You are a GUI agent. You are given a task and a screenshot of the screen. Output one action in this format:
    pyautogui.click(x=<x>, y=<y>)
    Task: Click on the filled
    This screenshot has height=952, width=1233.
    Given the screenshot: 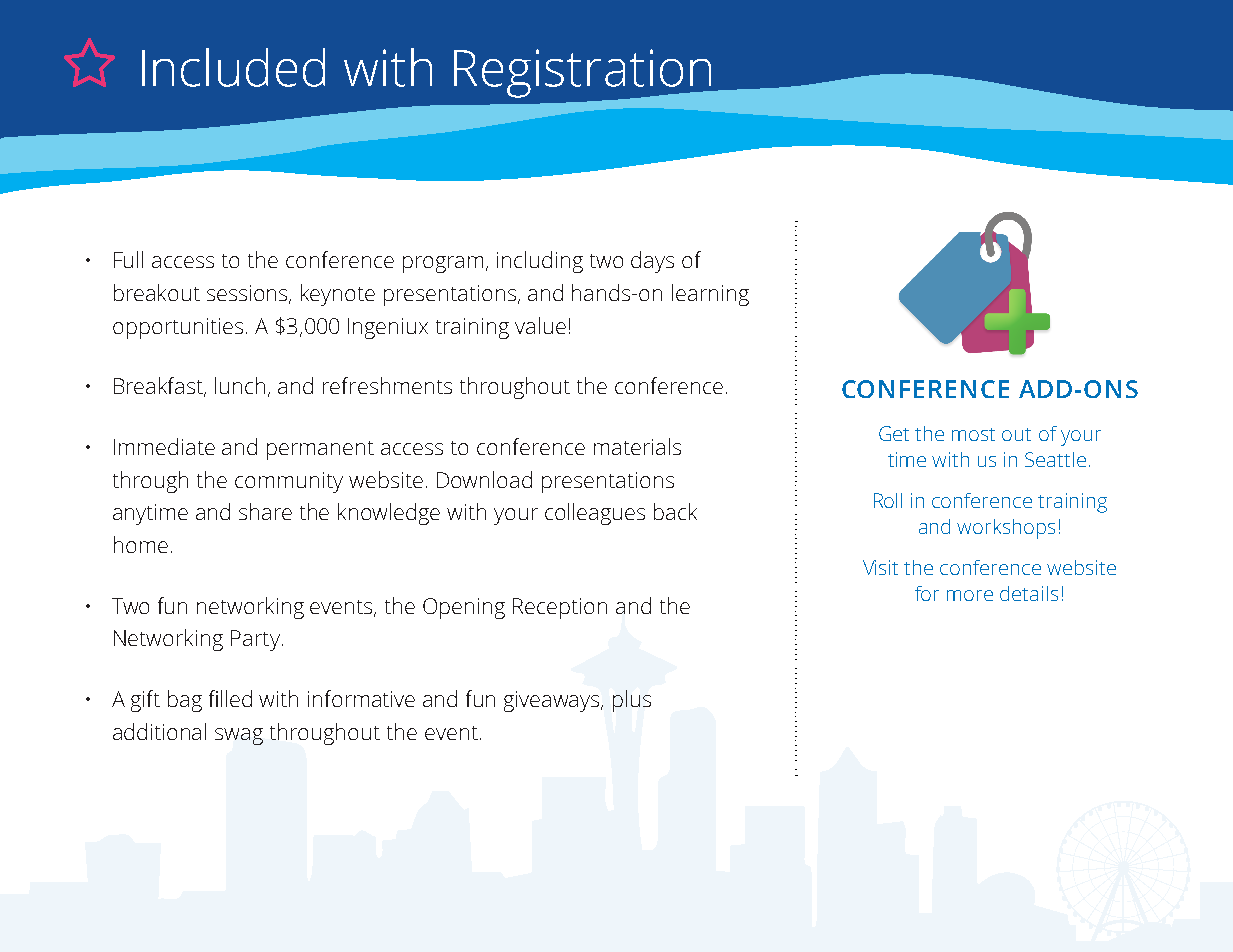 What is the action you would take?
    pyautogui.click(x=230, y=698)
